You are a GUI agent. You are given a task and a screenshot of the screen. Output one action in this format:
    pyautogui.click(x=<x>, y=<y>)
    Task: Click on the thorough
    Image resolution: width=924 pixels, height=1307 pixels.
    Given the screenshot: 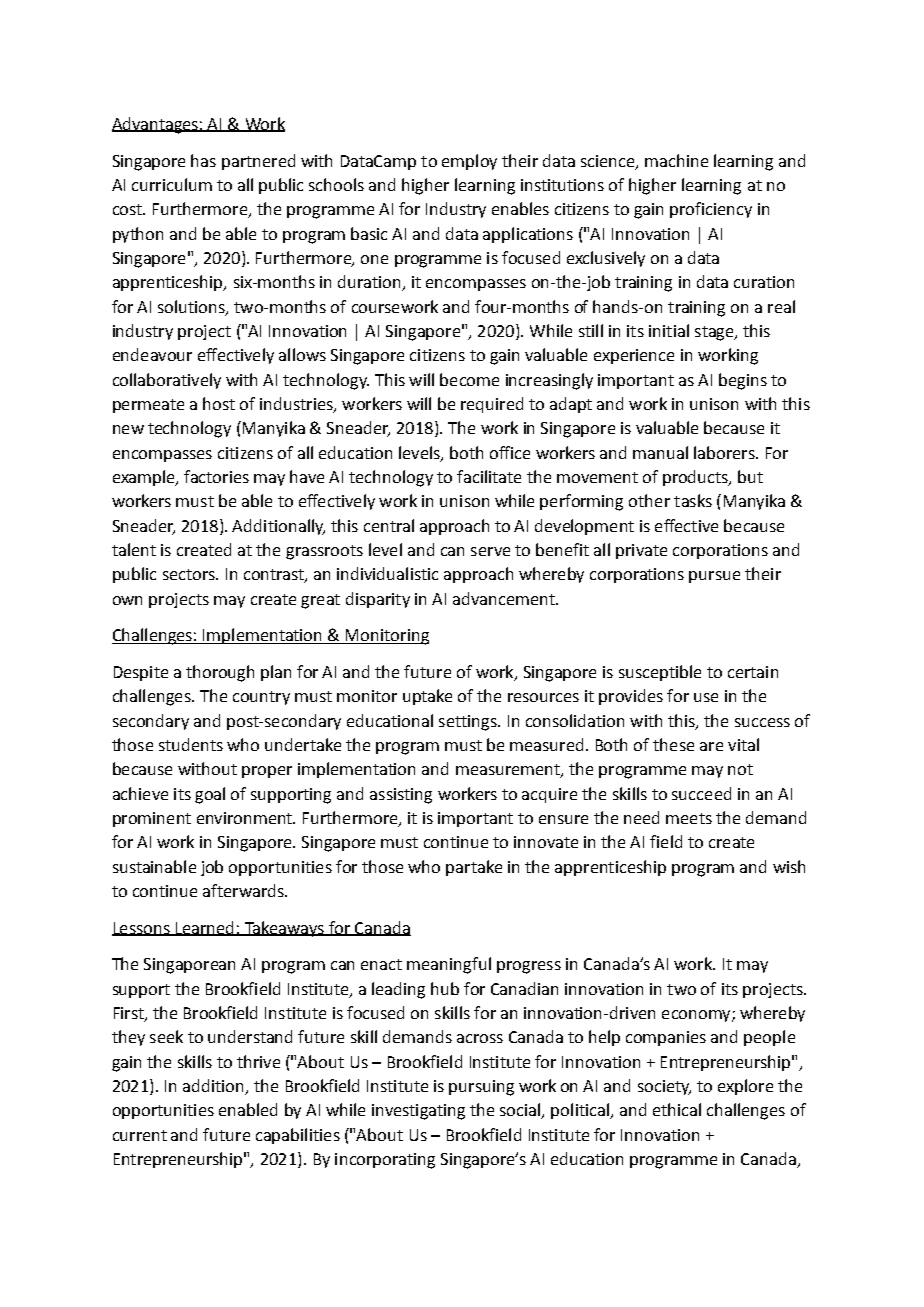 What is the action you would take?
    pyautogui.click(x=220, y=673)
